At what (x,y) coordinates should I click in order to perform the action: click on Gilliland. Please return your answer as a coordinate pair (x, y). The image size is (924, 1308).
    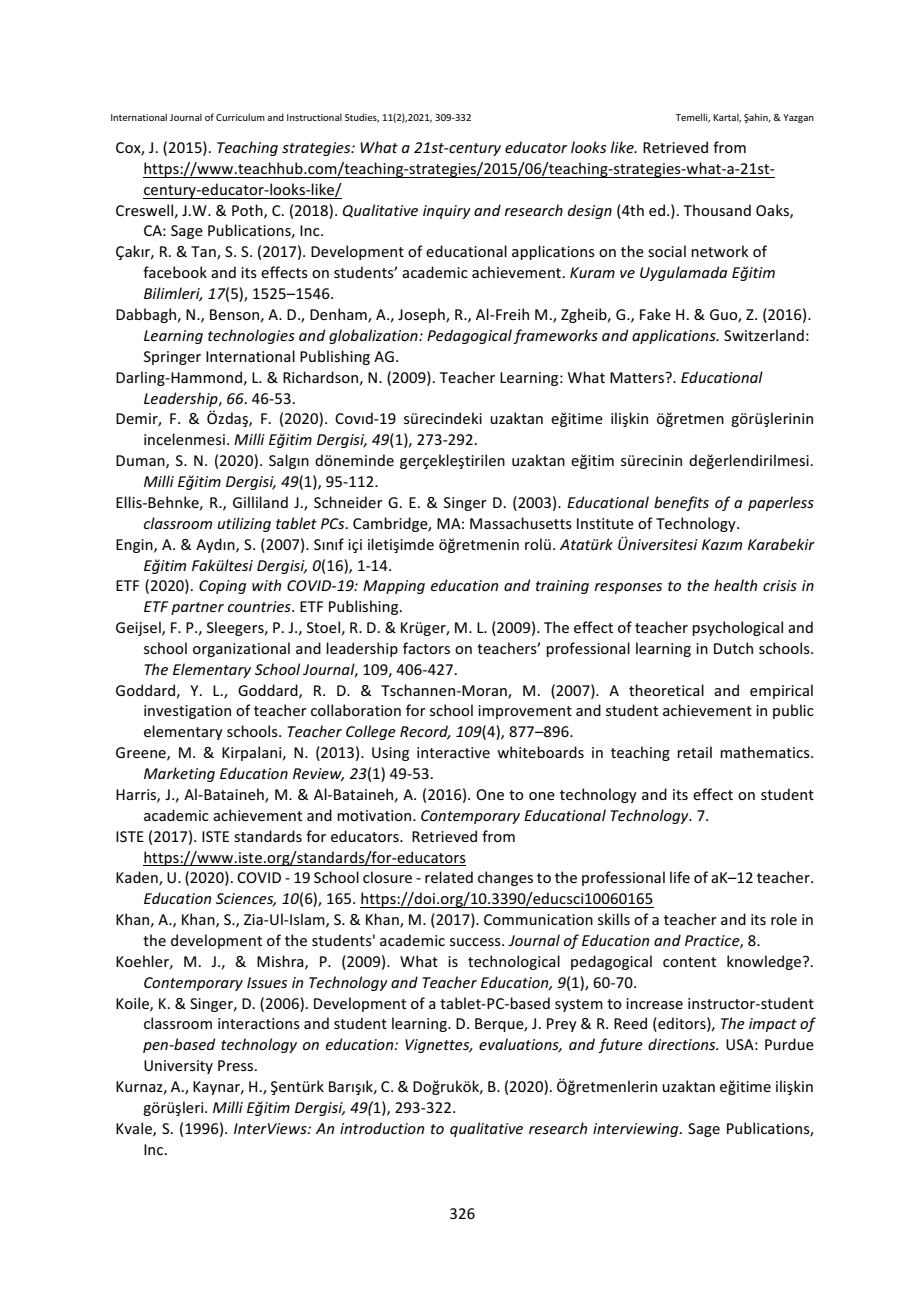
    Looking at the image, I should click on (260, 502).
